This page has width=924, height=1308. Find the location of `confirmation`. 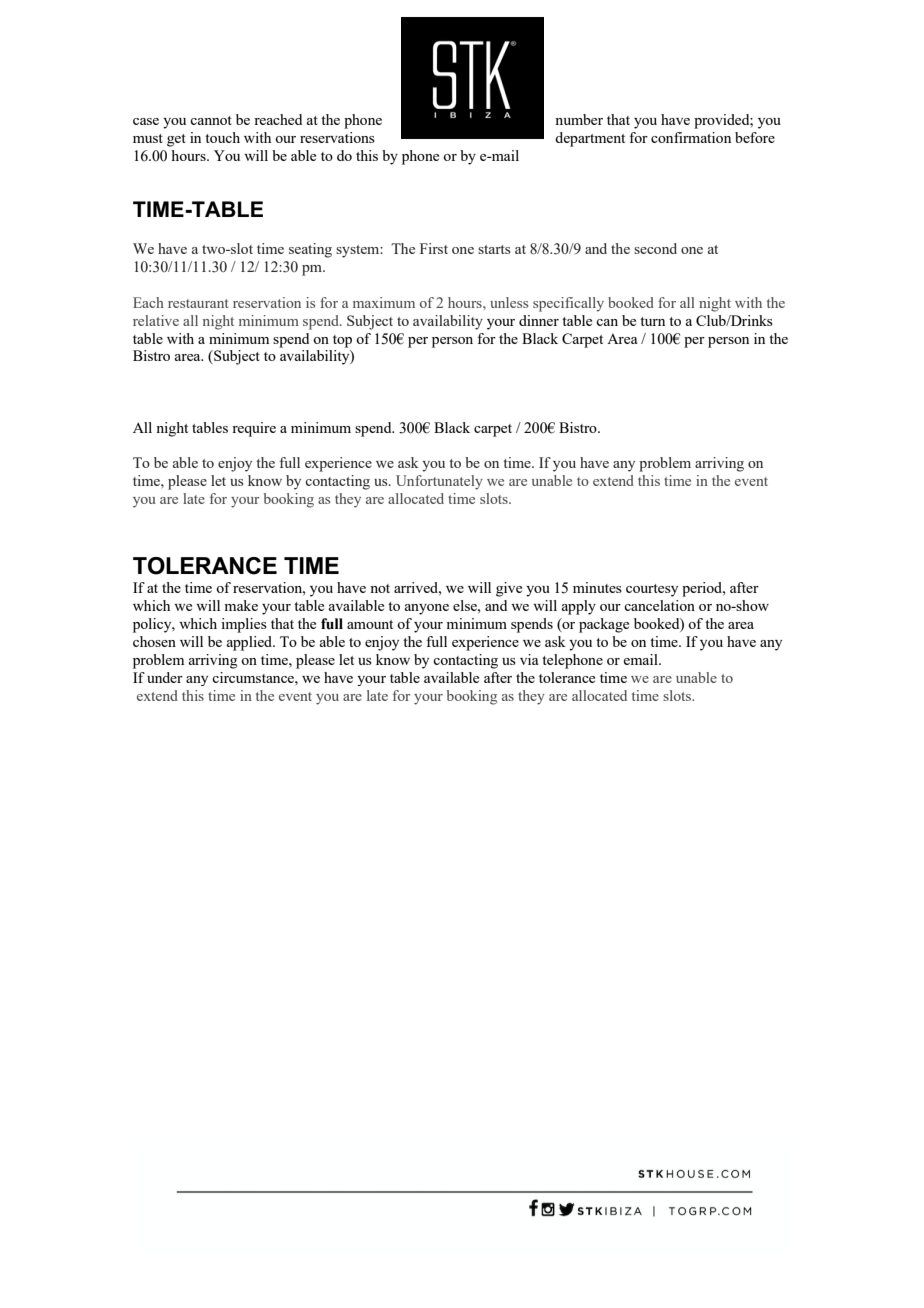

confirmation is located at coordinates (691, 137).
